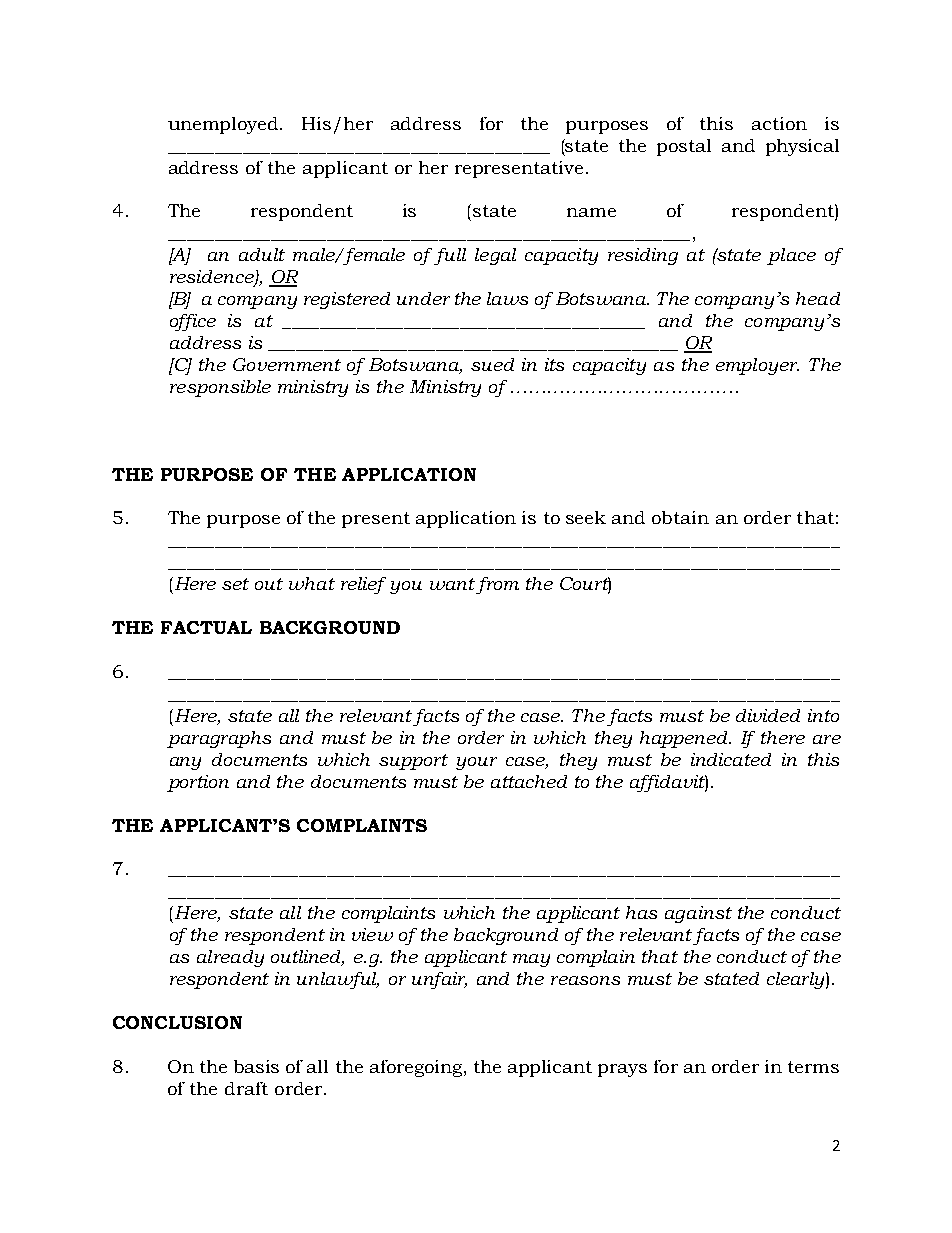 The height and width of the screenshot is (1233, 952). I want to click on employer, so click(757, 366).
